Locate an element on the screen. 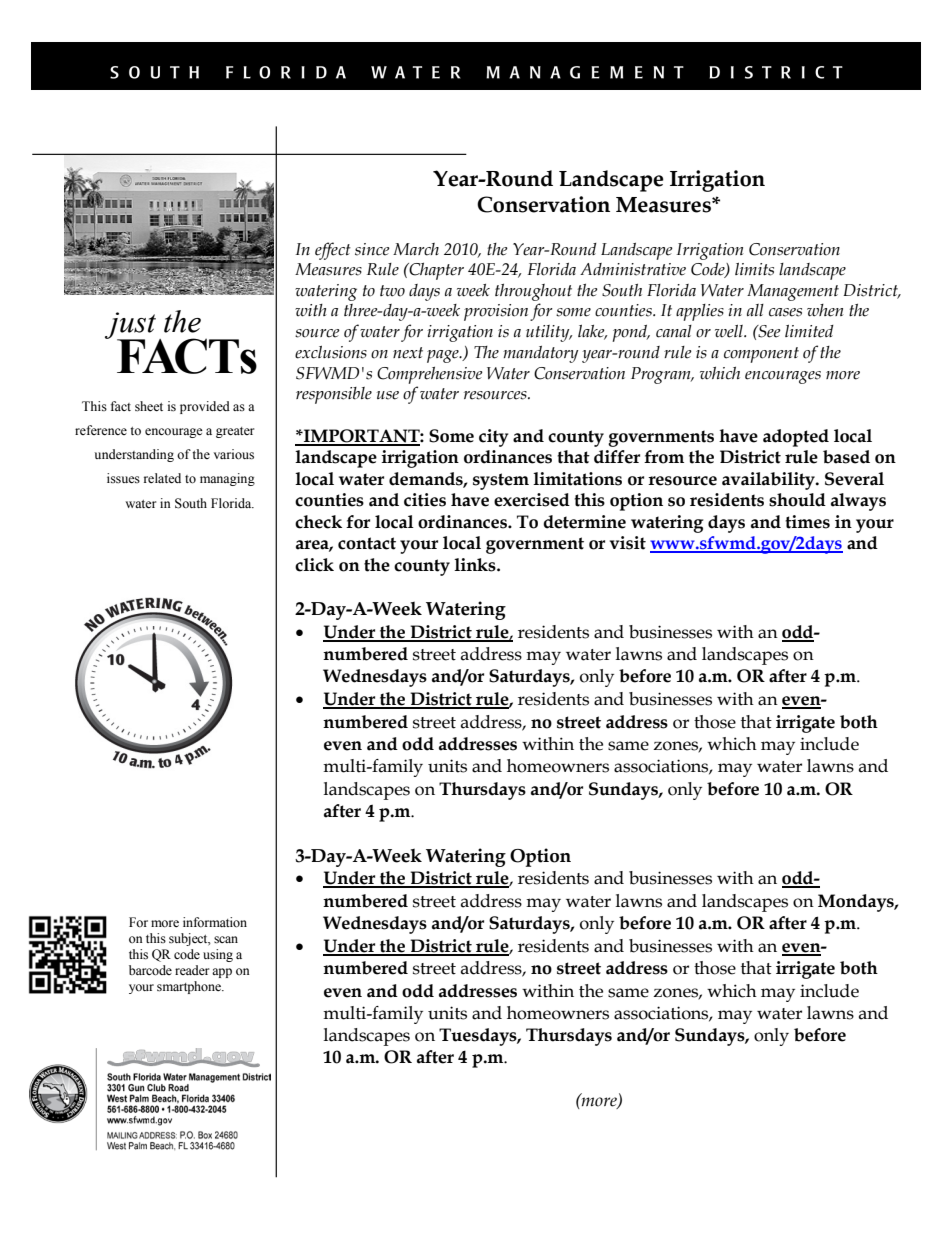 The image size is (952, 1233). city is located at coordinates (493, 438).
